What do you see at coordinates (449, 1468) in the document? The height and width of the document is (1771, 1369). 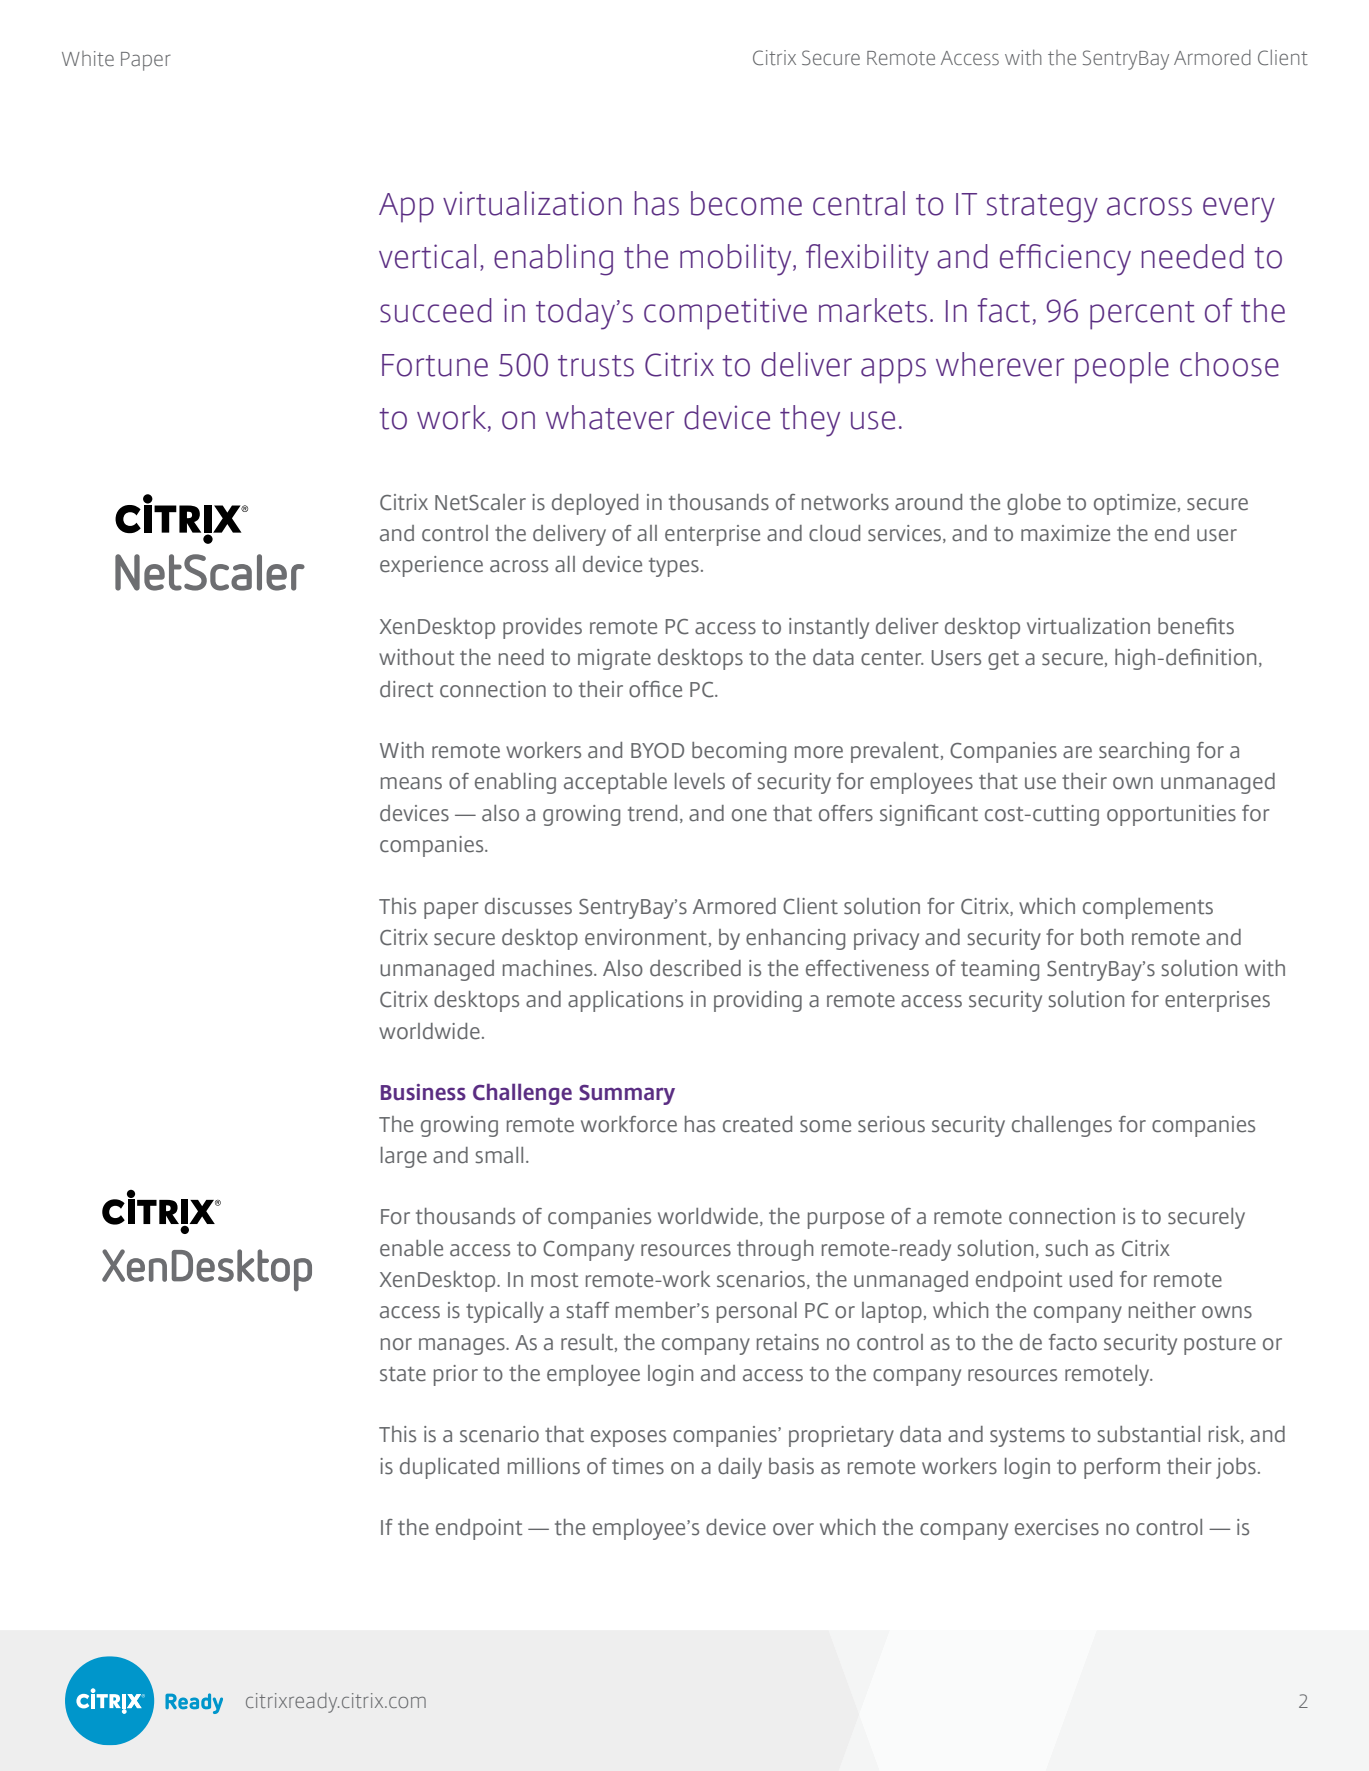 I see `duplicated` at bounding box center [449, 1468].
